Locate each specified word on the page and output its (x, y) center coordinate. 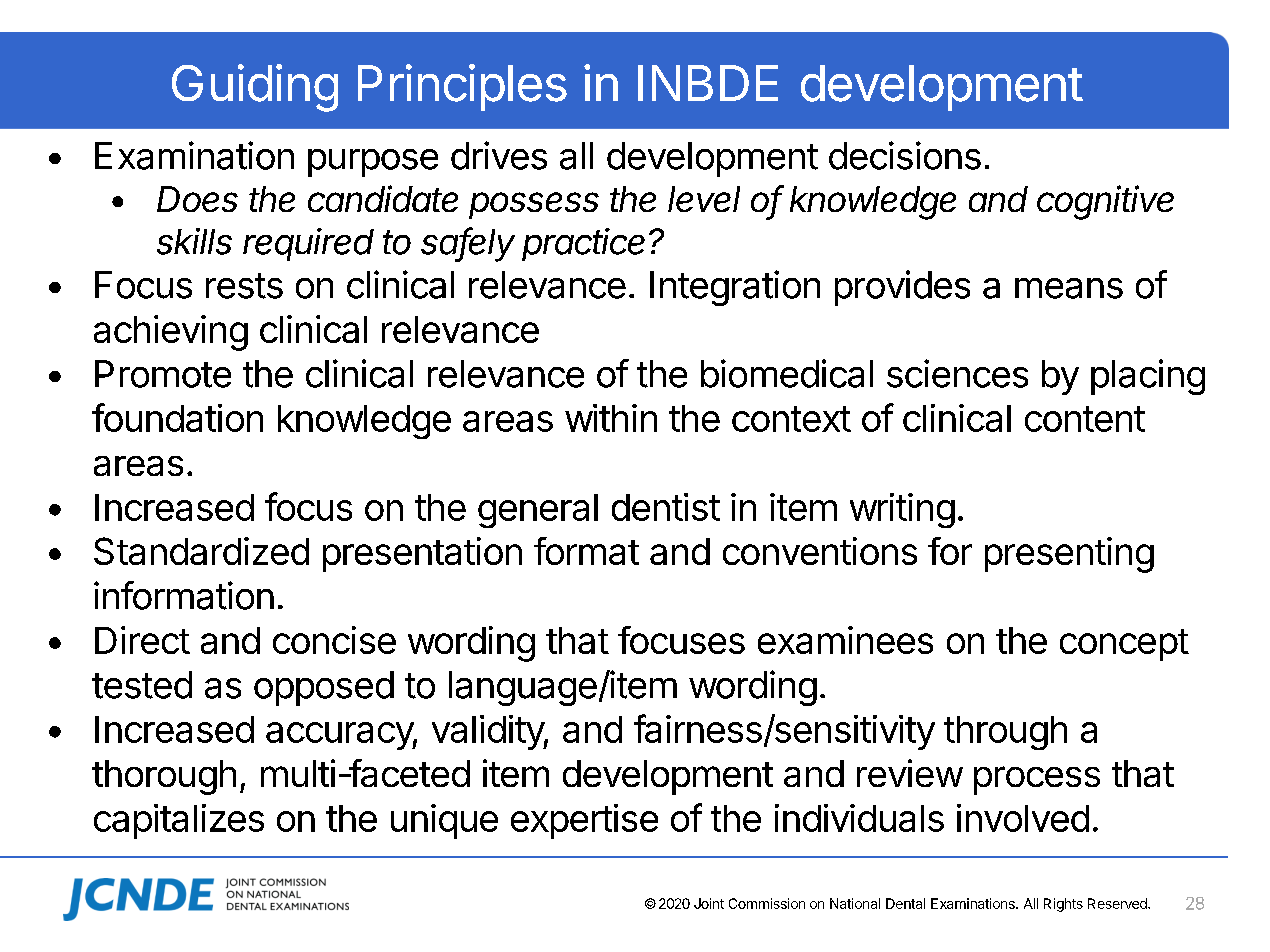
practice (583, 244)
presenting (1069, 555)
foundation (177, 417)
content (1085, 419)
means (1069, 288)
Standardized (201, 551)
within (611, 418)
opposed (324, 688)
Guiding (255, 88)
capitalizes (179, 821)
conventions (820, 551)
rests (244, 286)
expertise (584, 821)
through (1005, 733)
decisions (905, 155)
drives (499, 155)
